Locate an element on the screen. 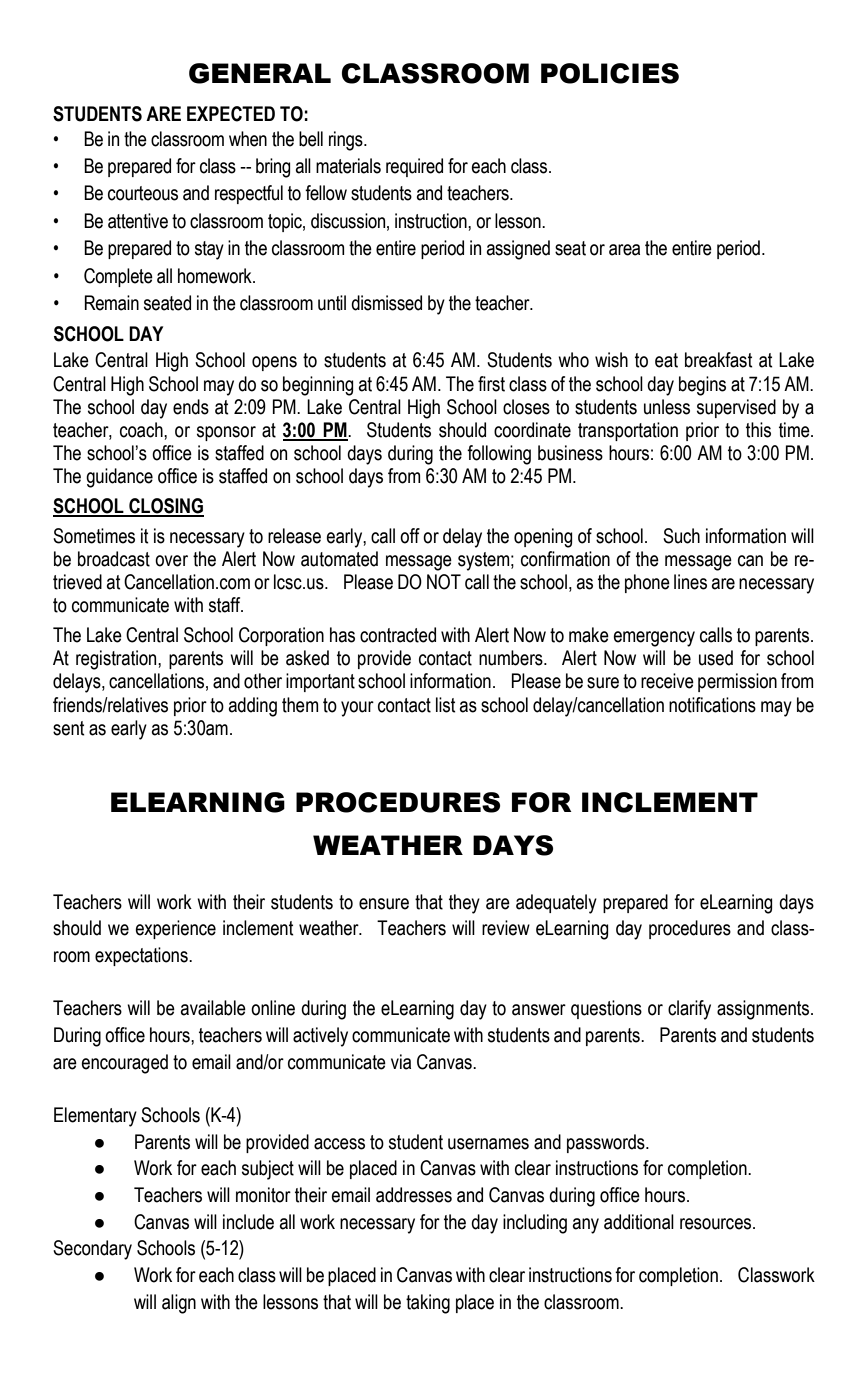 The height and width of the screenshot is (1374, 868). POLICIES is located at coordinates (610, 73).
